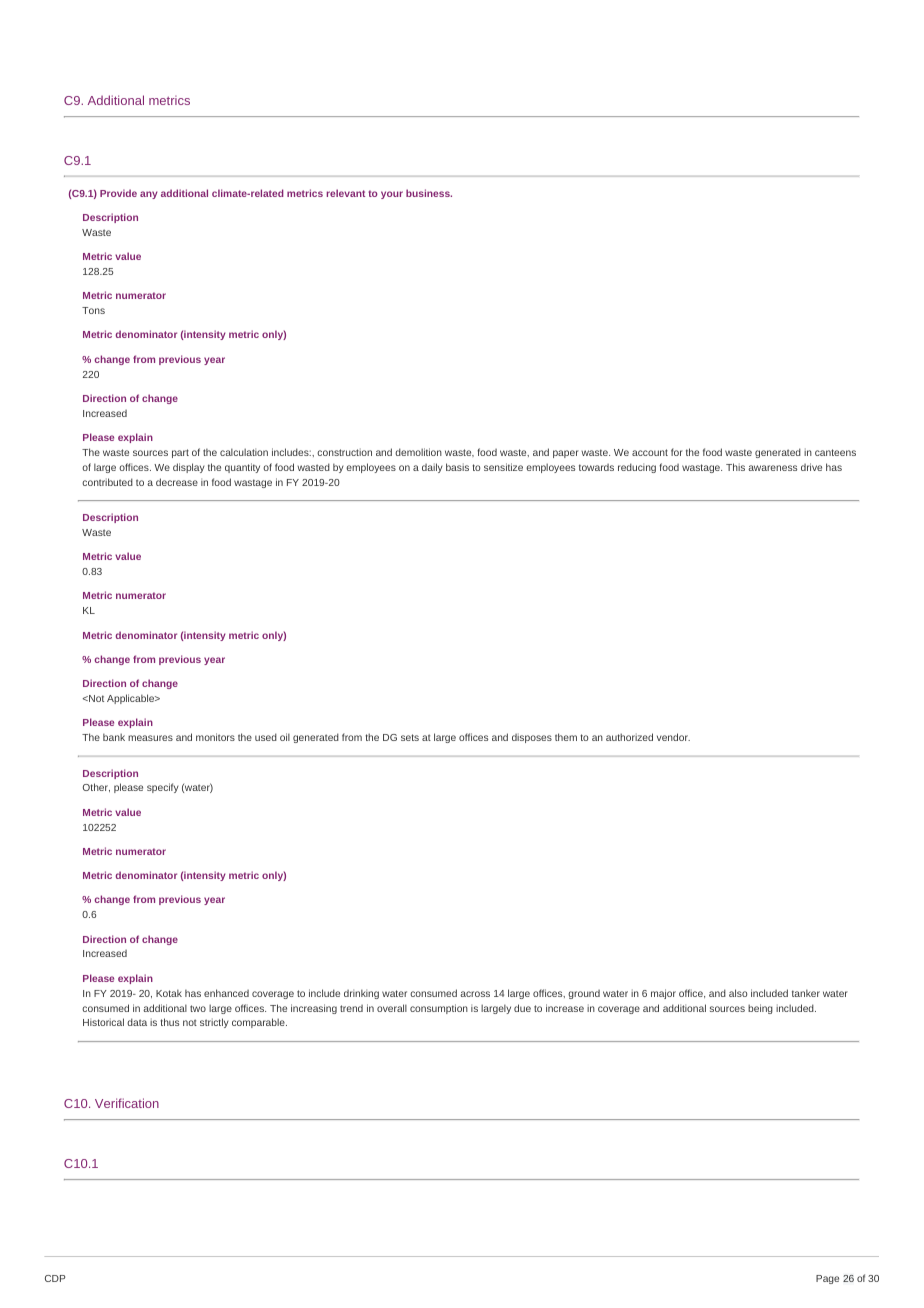 Image resolution: width=924 pixels, height=1308 pixels. I want to click on daily, so click(432, 468).
